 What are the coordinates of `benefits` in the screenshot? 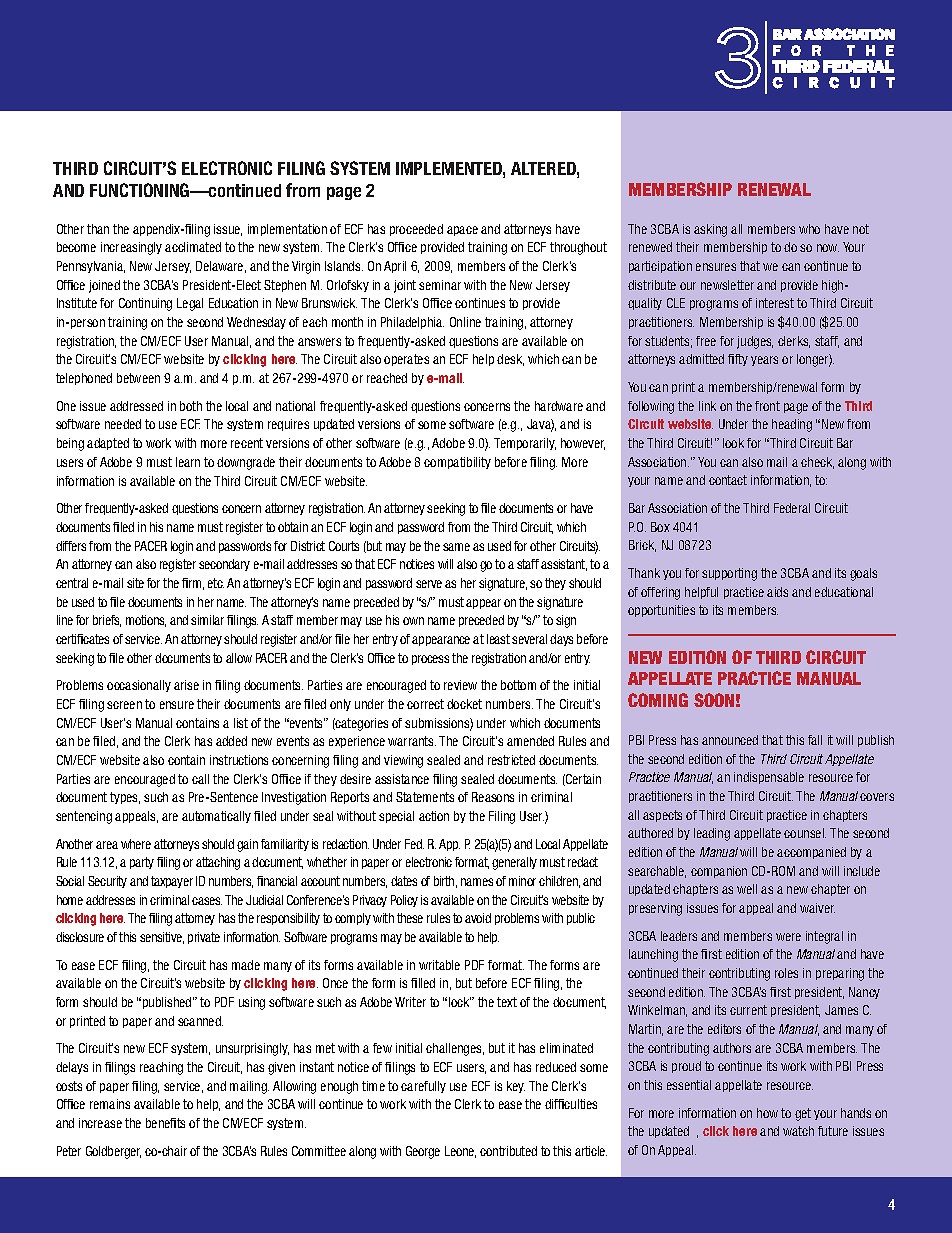 It's located at (165, 1123).
